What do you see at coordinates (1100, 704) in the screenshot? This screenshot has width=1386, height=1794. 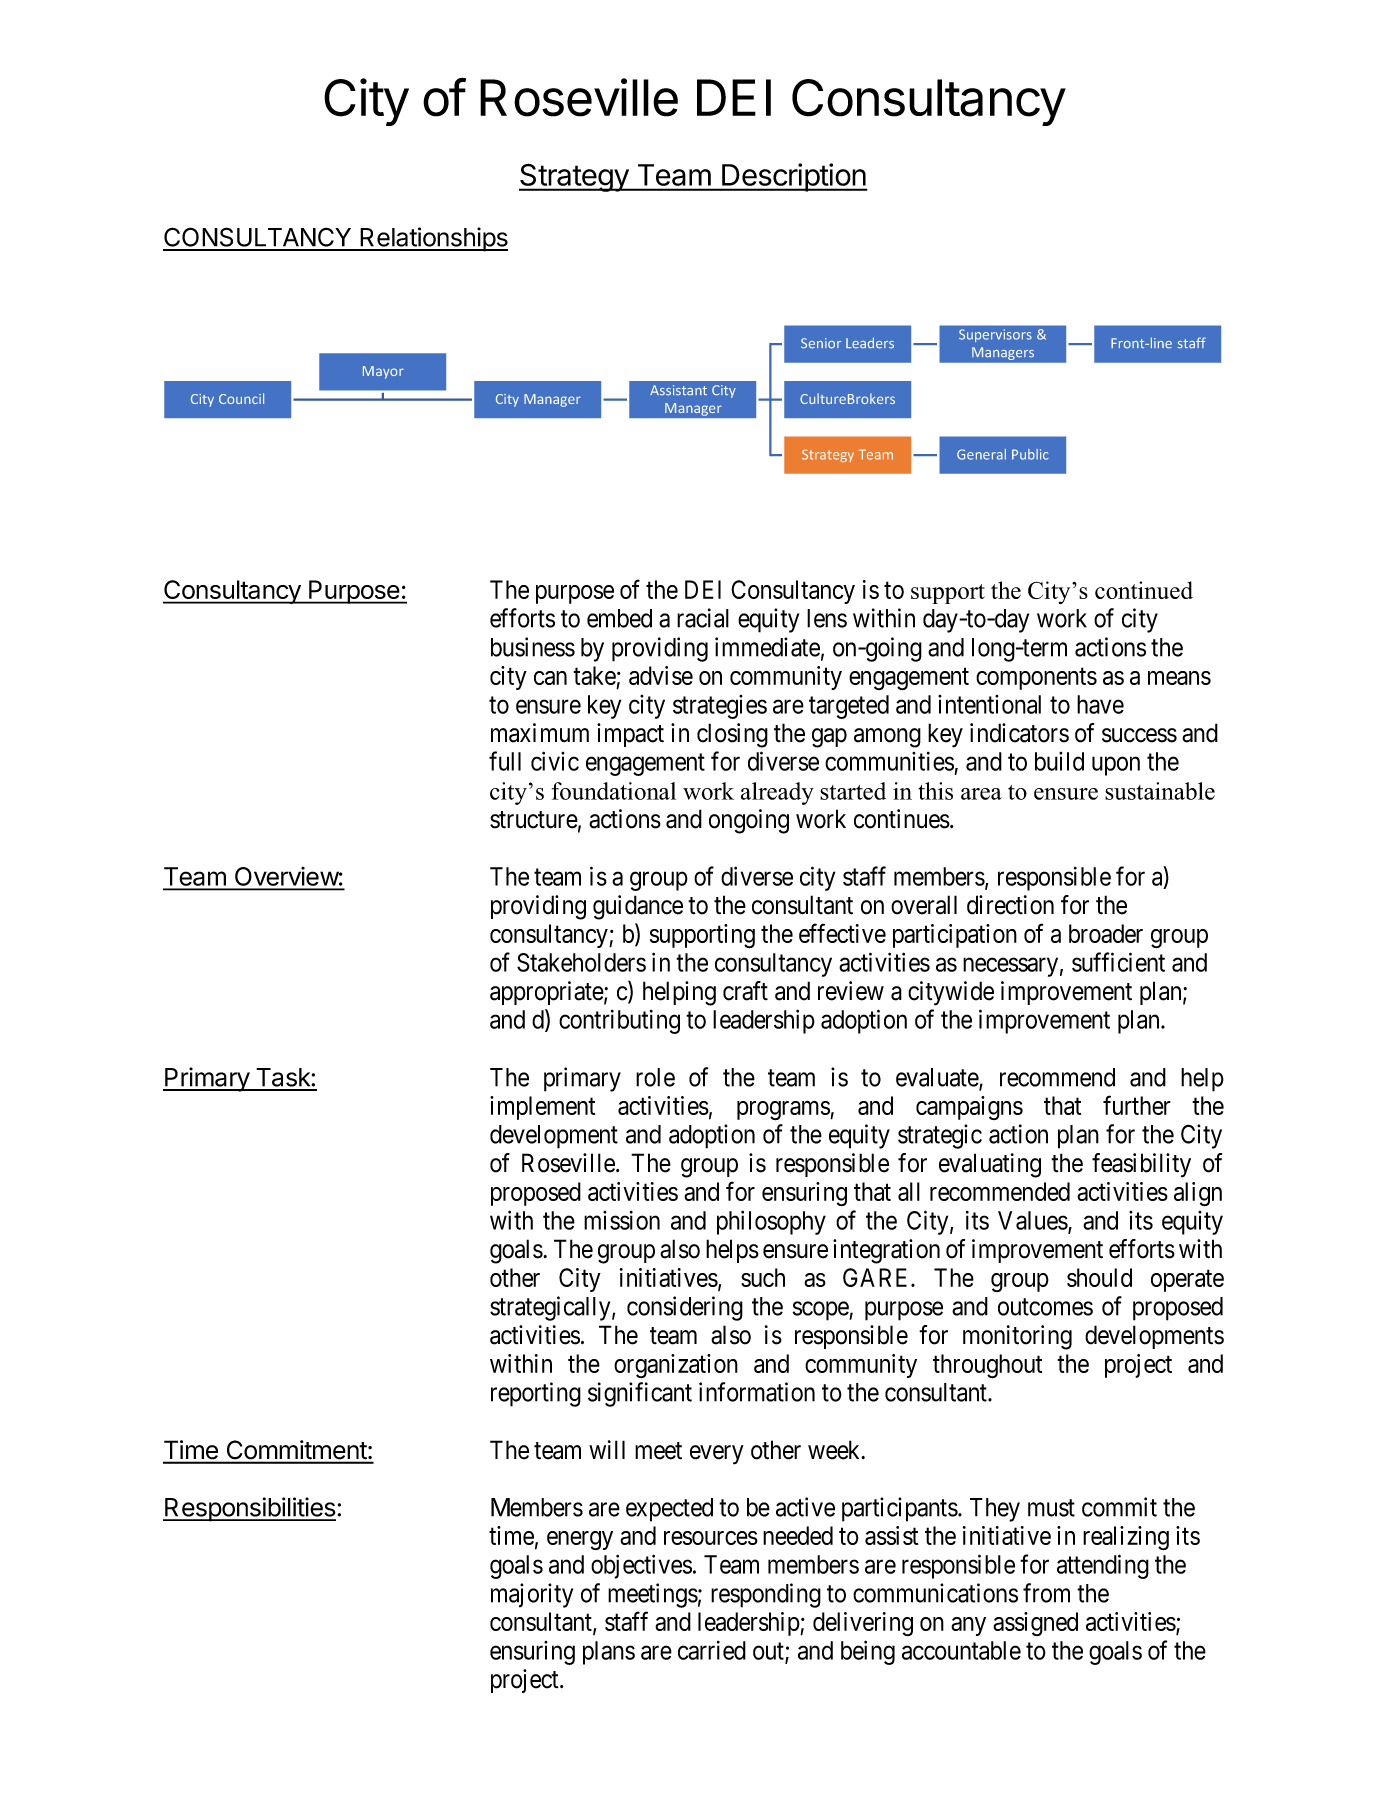 I see `have` at bounding box center [1100, 704].
